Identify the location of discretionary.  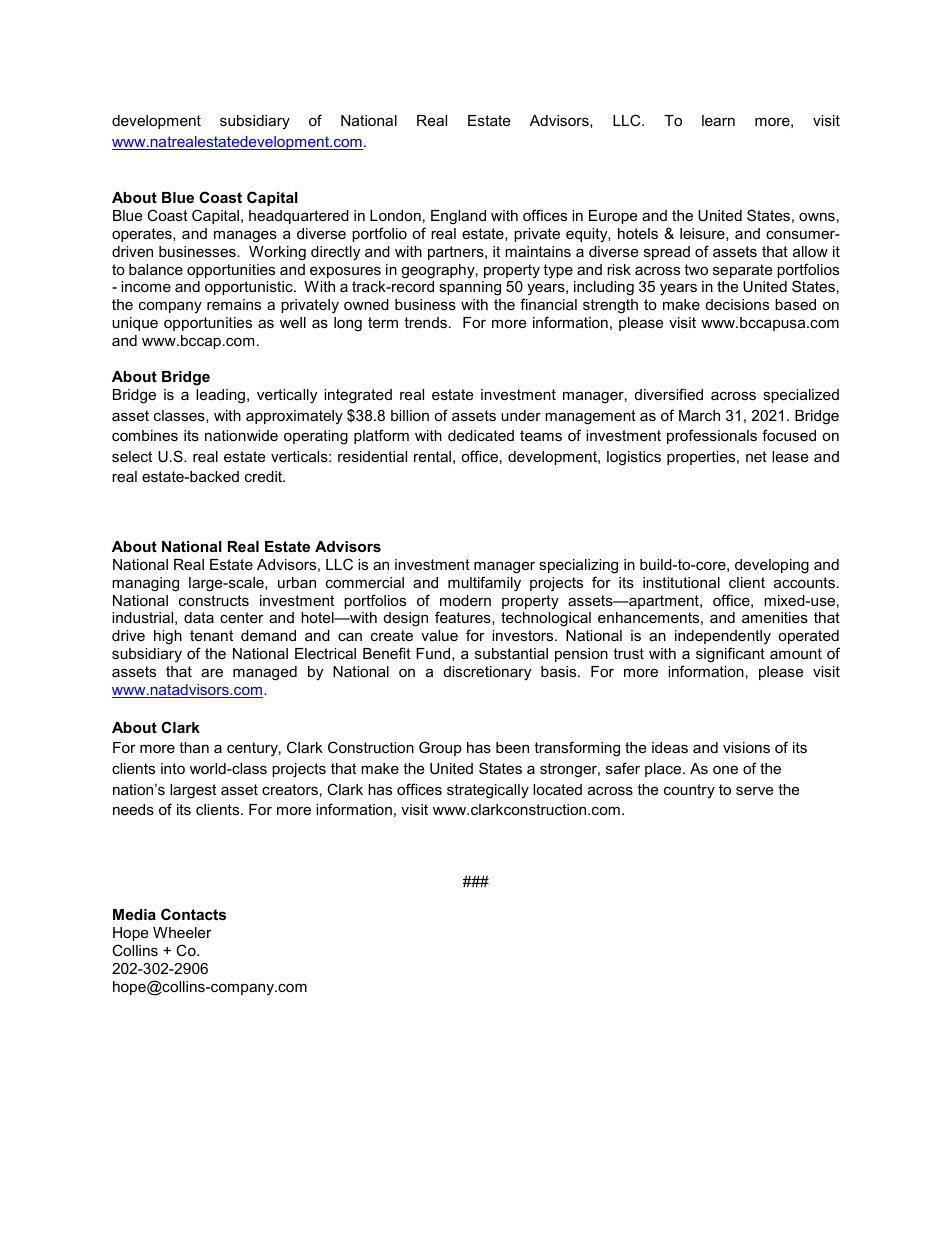
(487, 673).
